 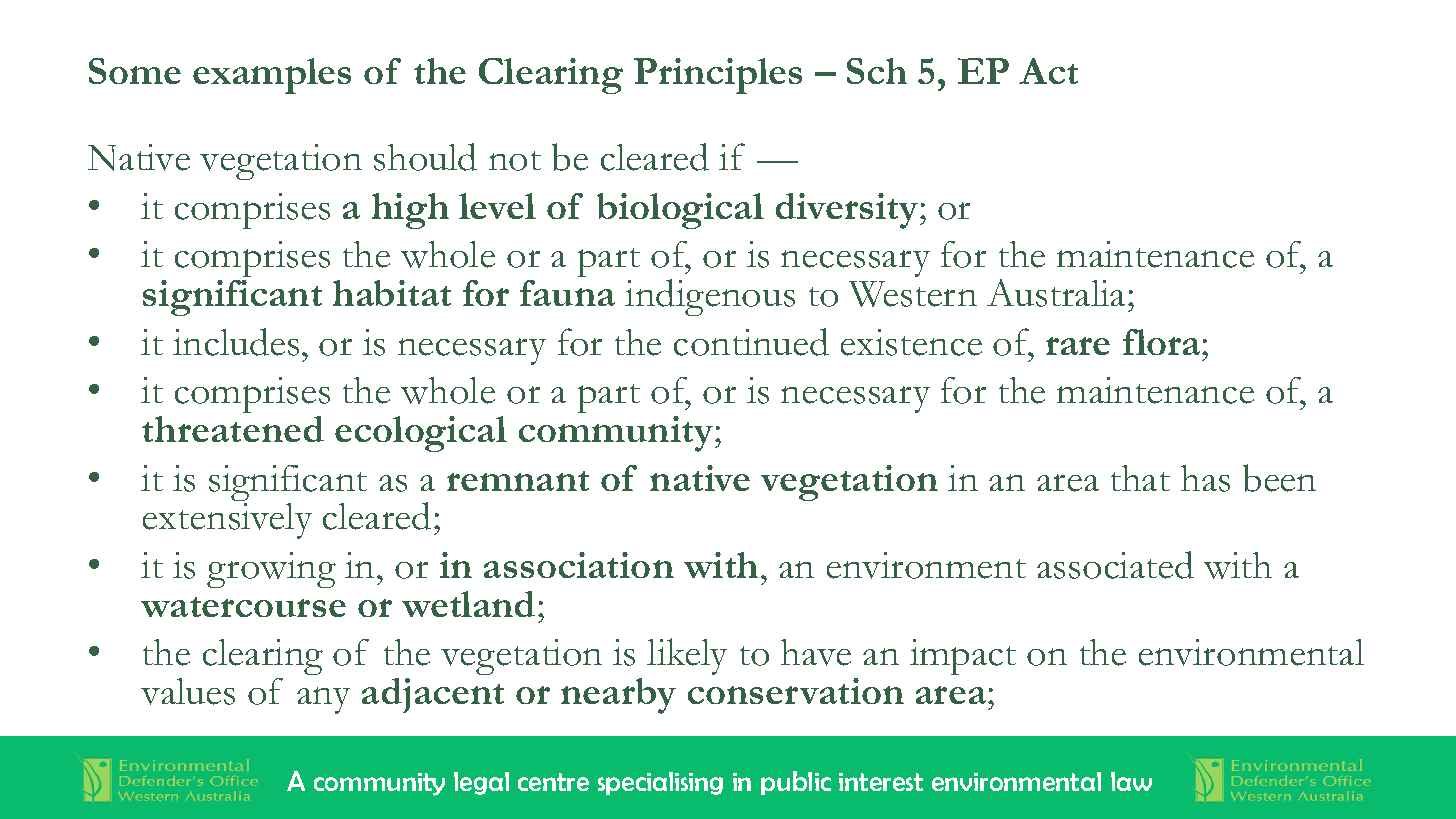 I want to click on associated, so click(x=1115, y=565).
